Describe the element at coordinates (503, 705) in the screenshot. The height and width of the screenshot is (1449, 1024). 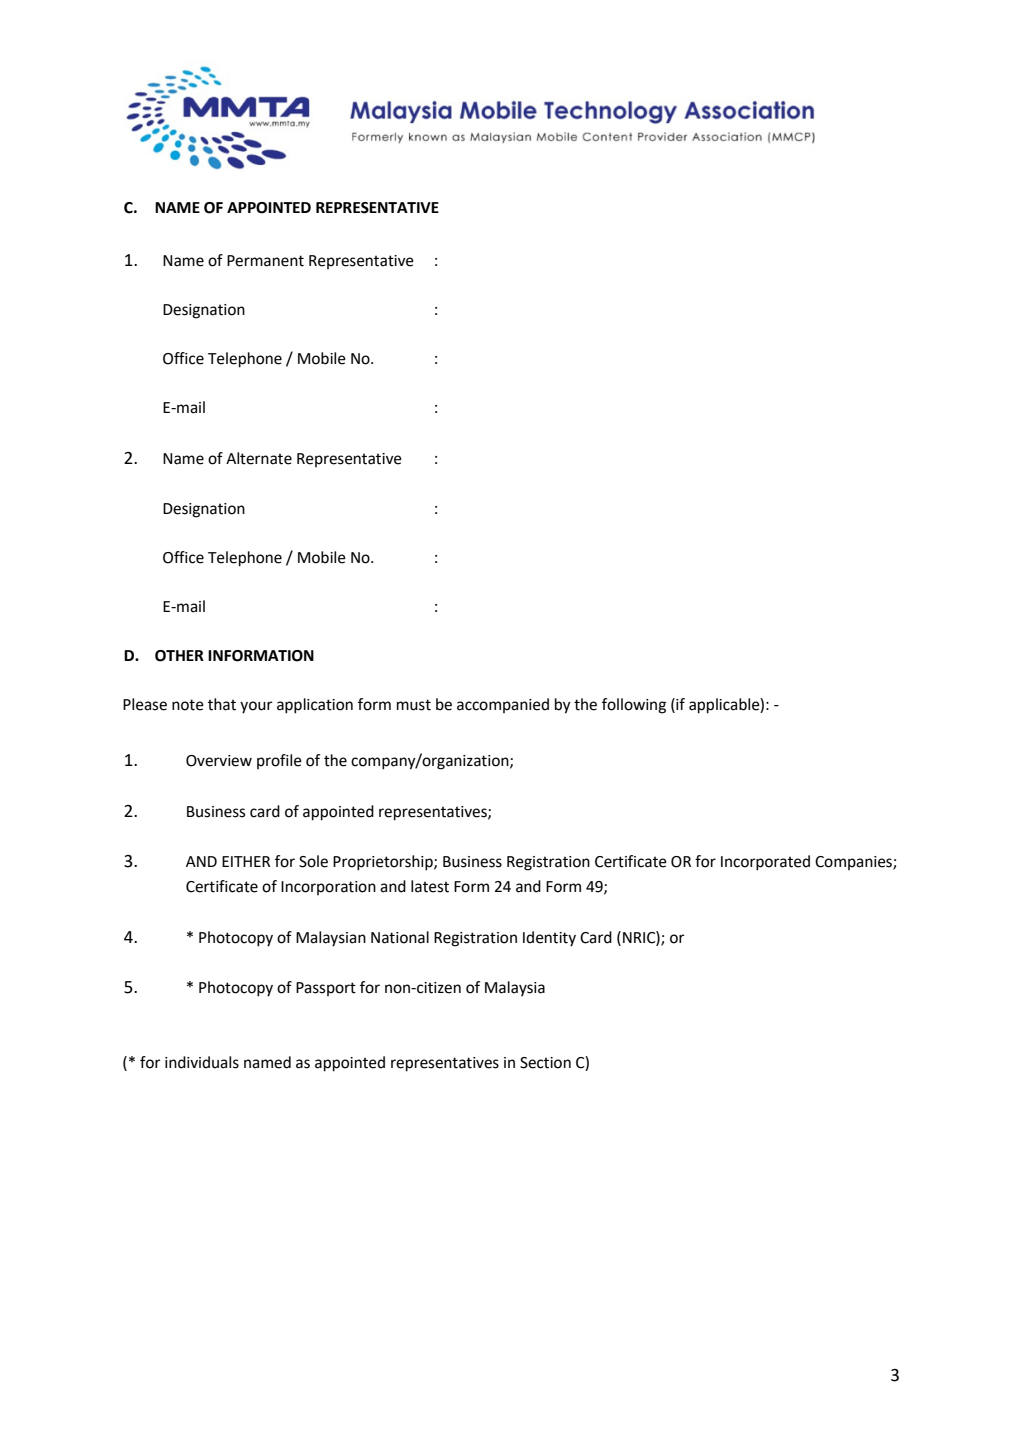
I see `accompanied` at that location.
